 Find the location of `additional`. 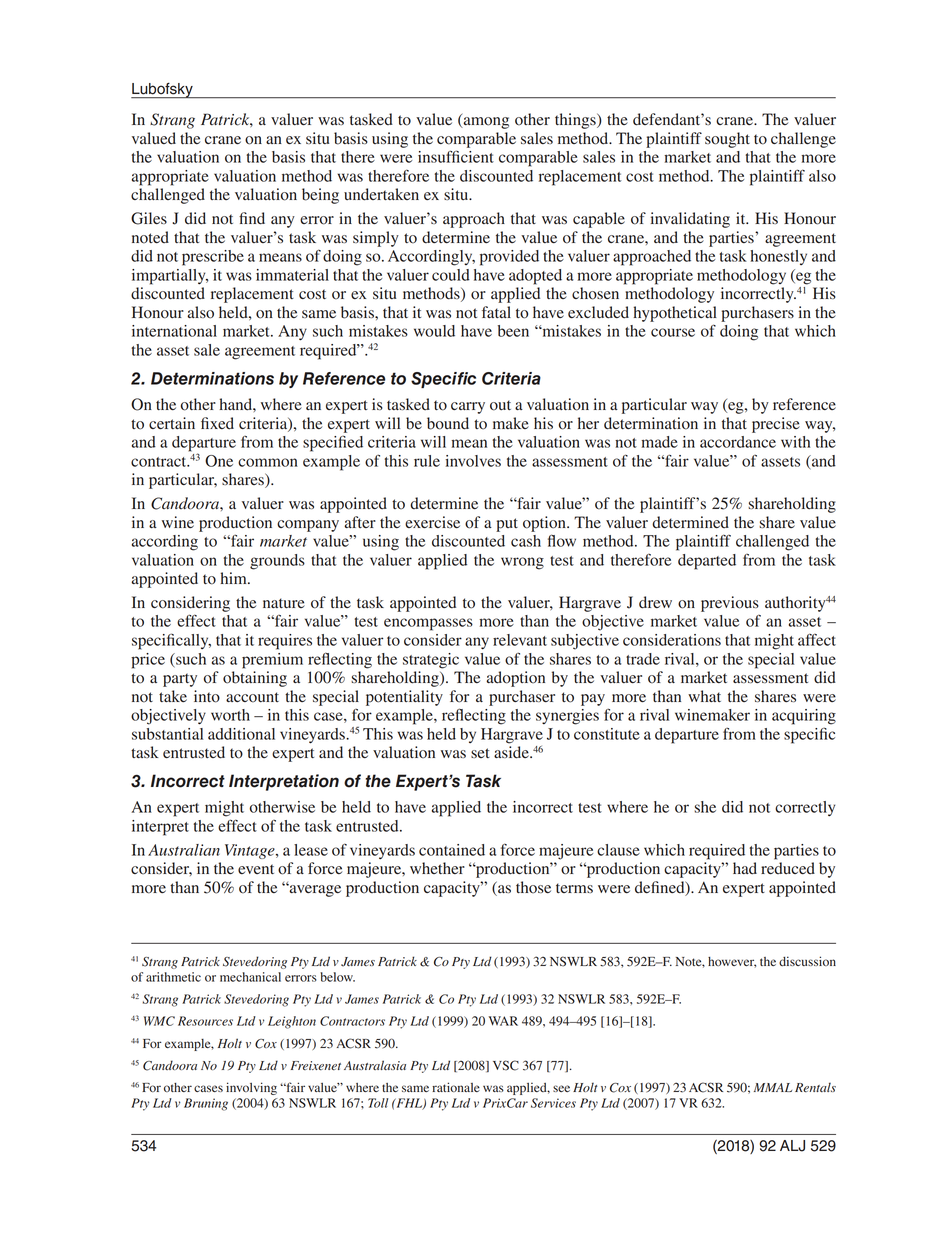

additional is located at coordinates (241, 734).
